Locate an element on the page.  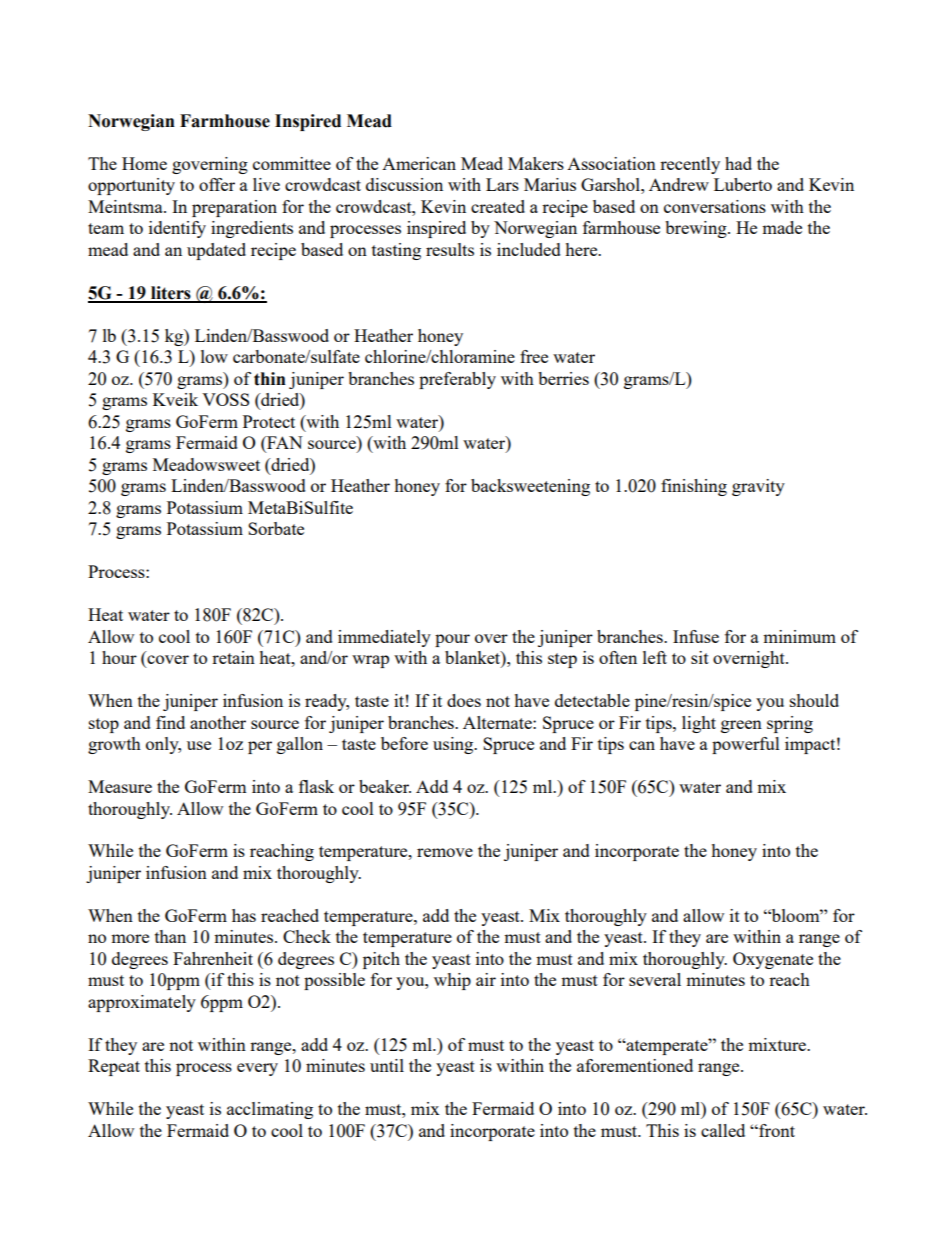
Oxygenate is located at coordinates (773, 960).
